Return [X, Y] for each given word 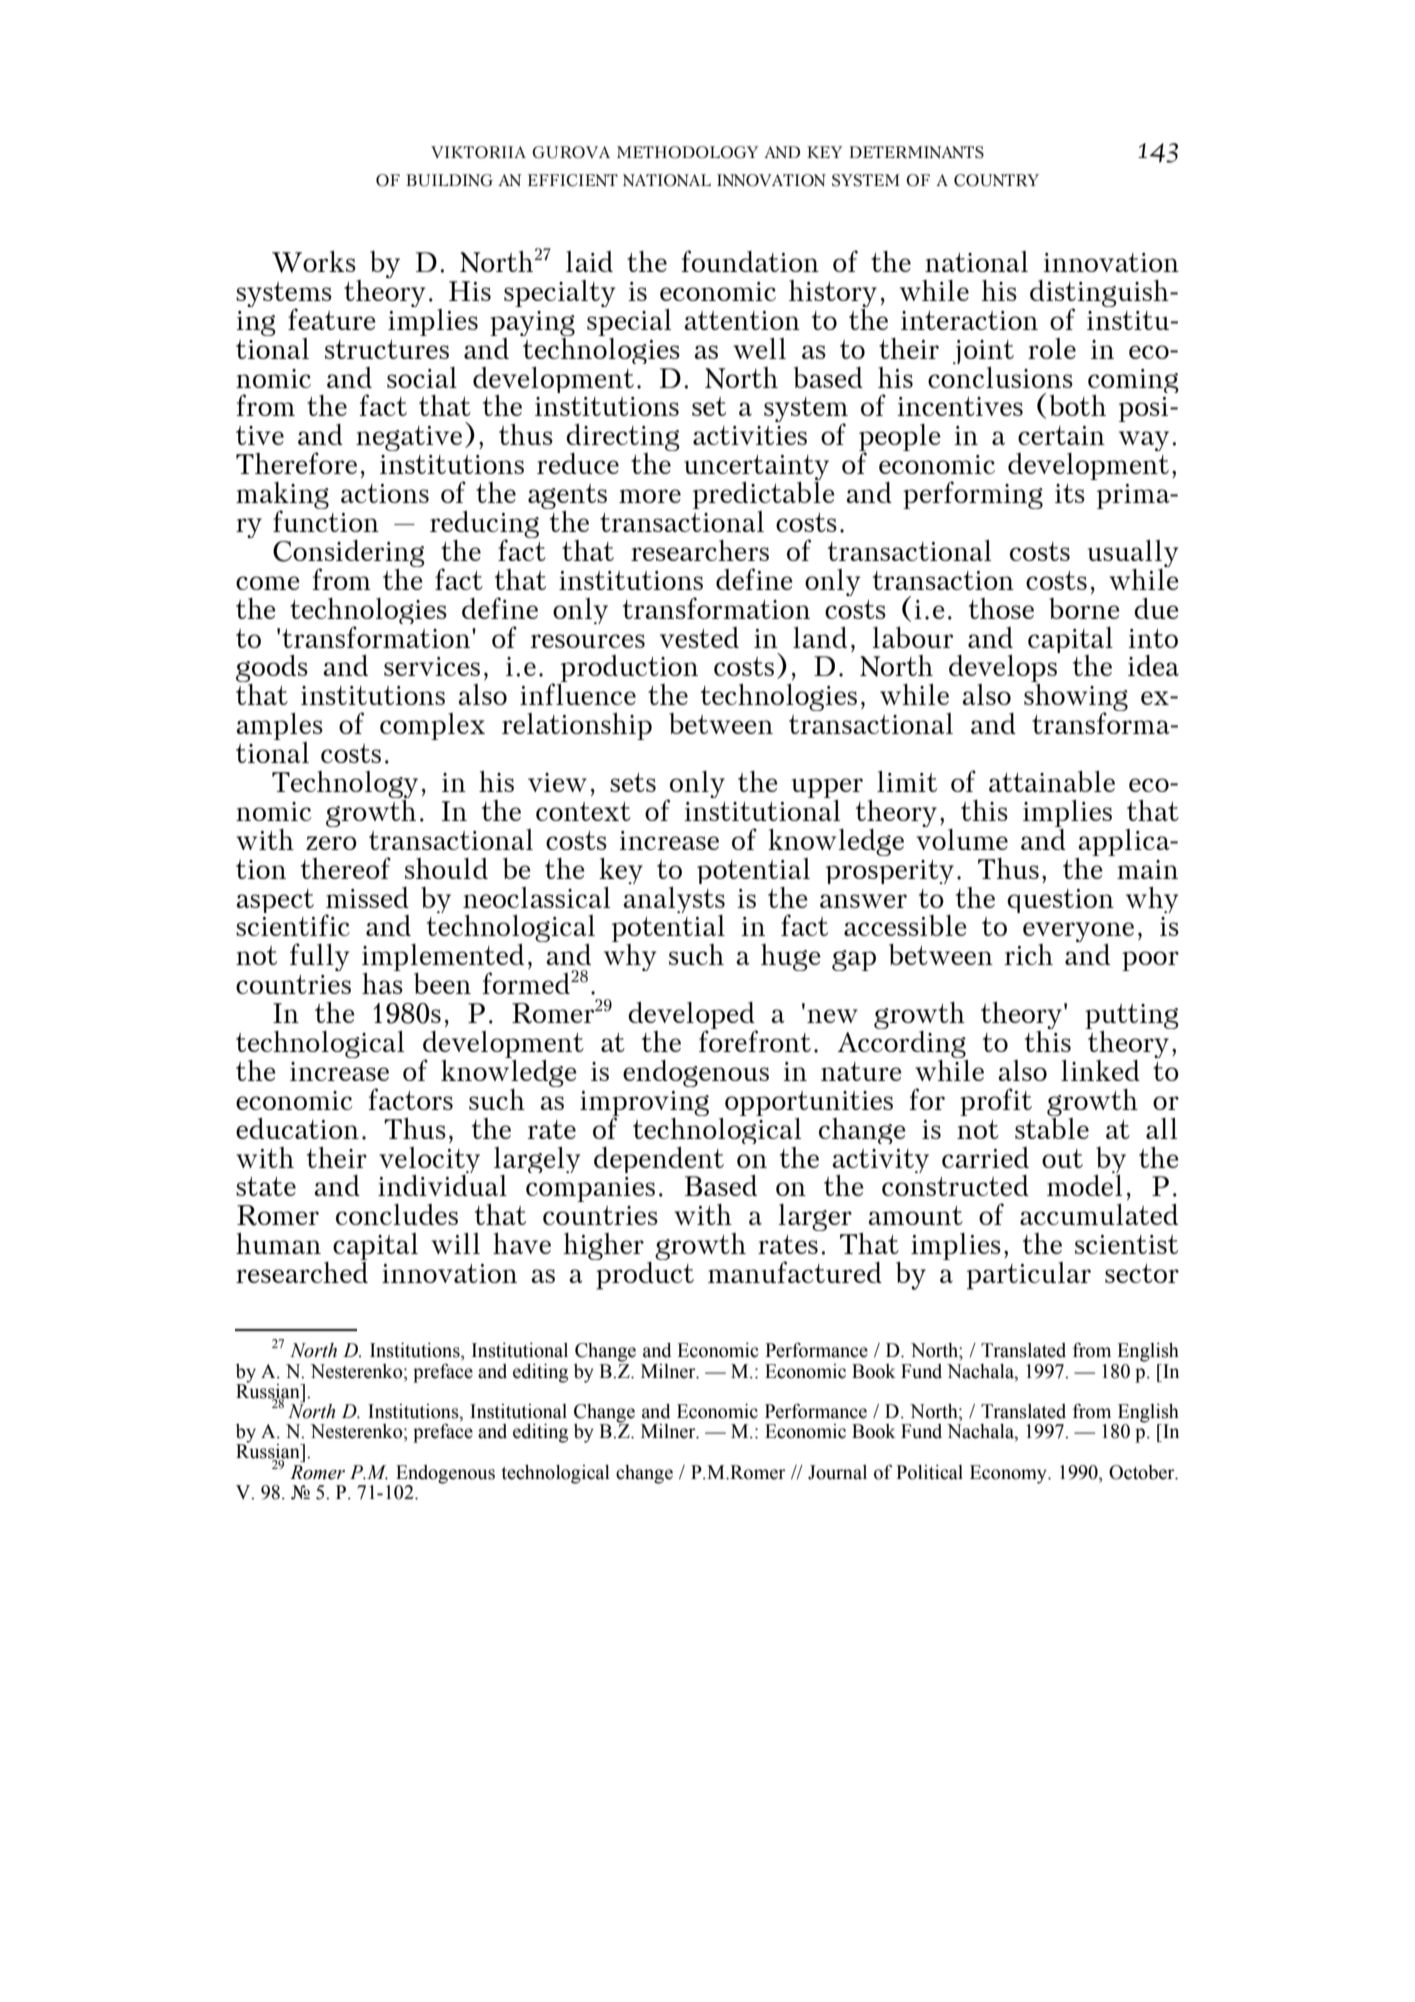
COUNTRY [996, 180]
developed [692, 1017]
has [382, 982]
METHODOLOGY [688, 152]
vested [699, 637]
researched [302, 1271]
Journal [837, 1472]
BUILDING [449, 180]
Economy [1009, 1474]
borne [1084, 608]
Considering [349, 555]
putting [1132, 1018]
